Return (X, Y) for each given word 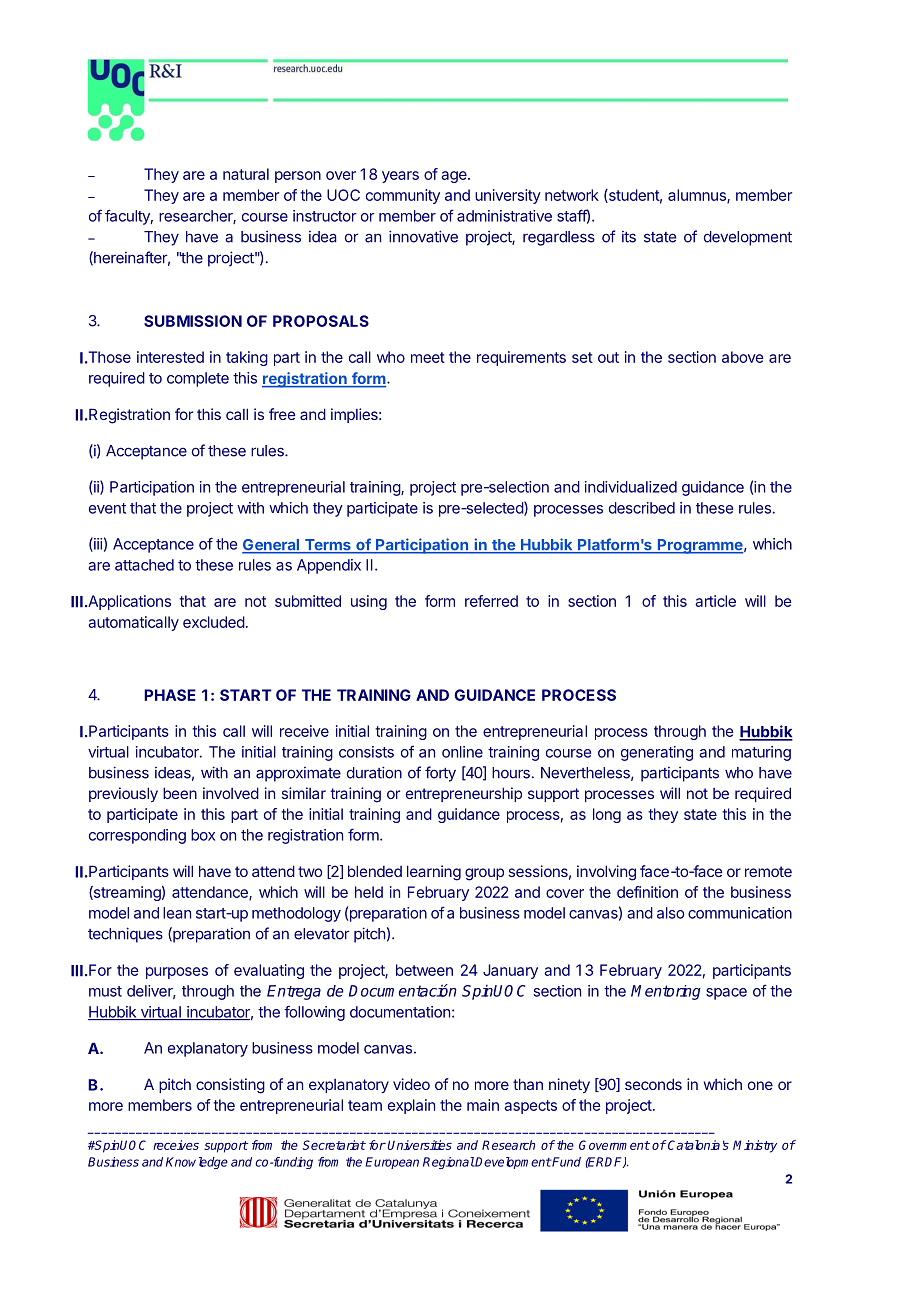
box (203, 835)
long (607, 815)
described (642, 508)
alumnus (698, 196)
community (403, 196)
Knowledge (197, 1163)
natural (246, 174)
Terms (327, 546)
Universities (419, 1145)
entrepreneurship (464, 794)
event (107, 508)
